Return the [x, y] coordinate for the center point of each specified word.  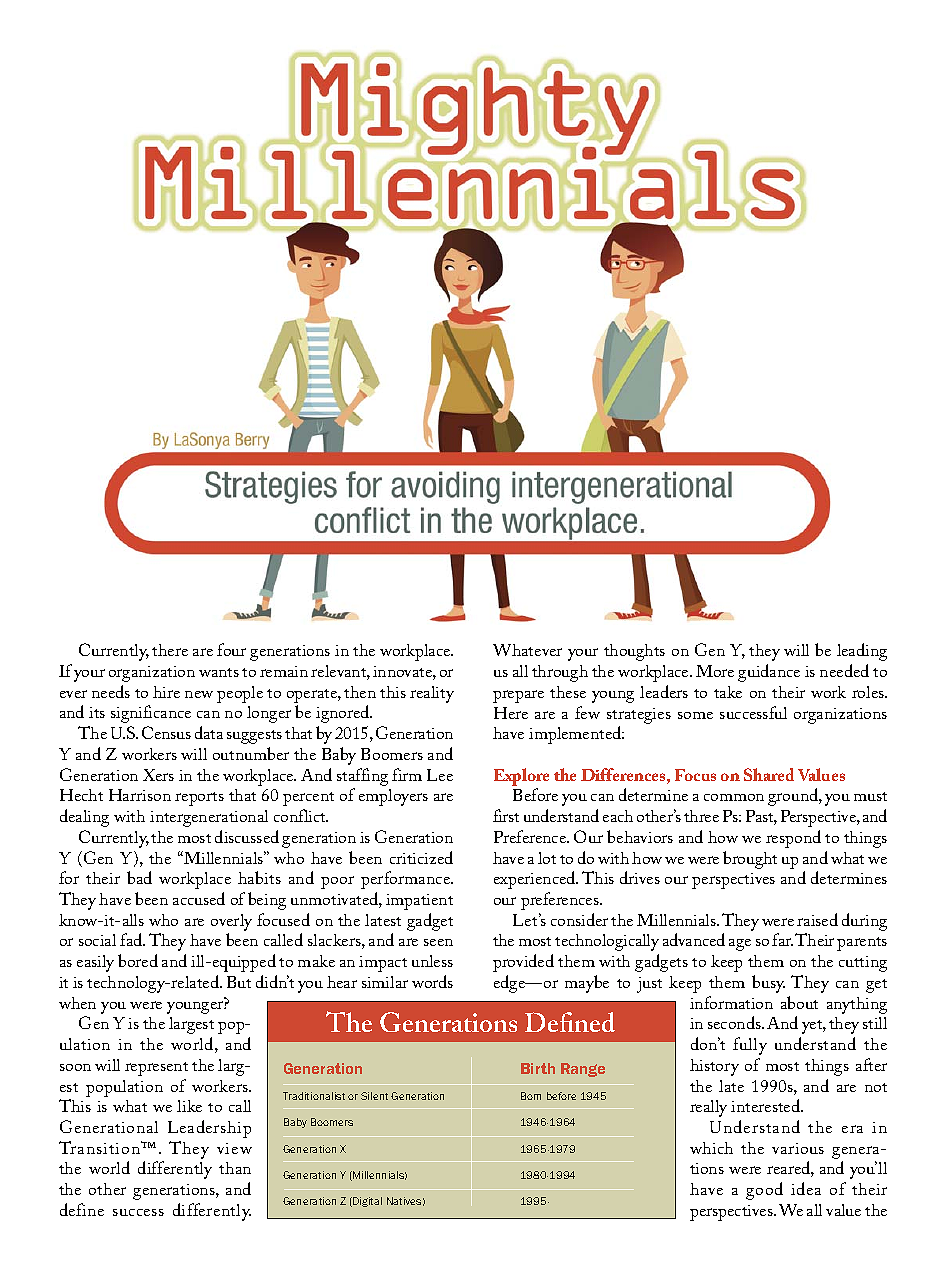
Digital [366, 1202]
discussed [247, 836]
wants [219, 672]
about [799, 1002]
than [235, 1168]
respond [793, 839]
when [77, 1003]
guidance [769, 673]
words [432, 981]
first [506, 815]
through [560, 673]
